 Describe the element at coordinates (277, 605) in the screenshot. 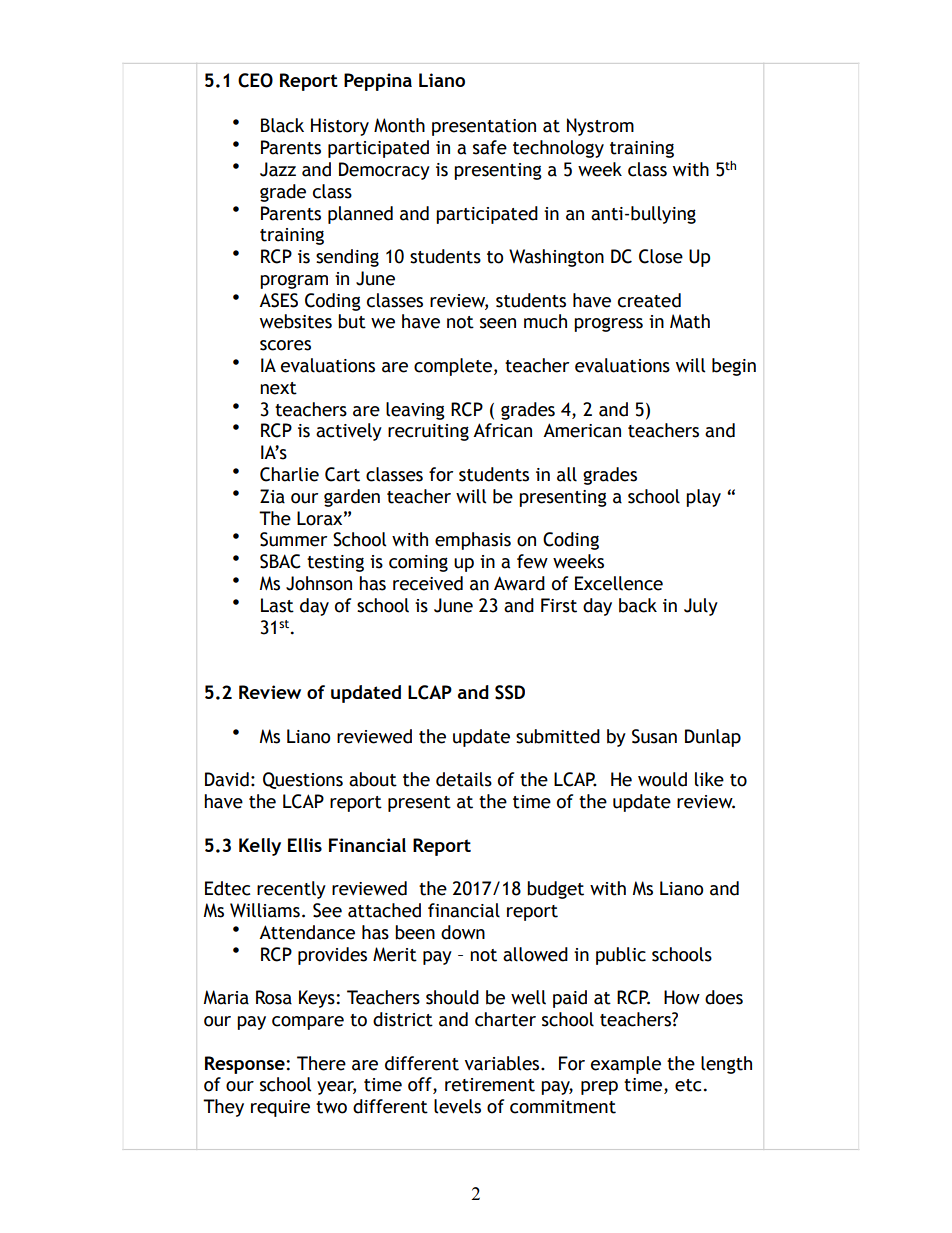

I see `Last` at that location.
